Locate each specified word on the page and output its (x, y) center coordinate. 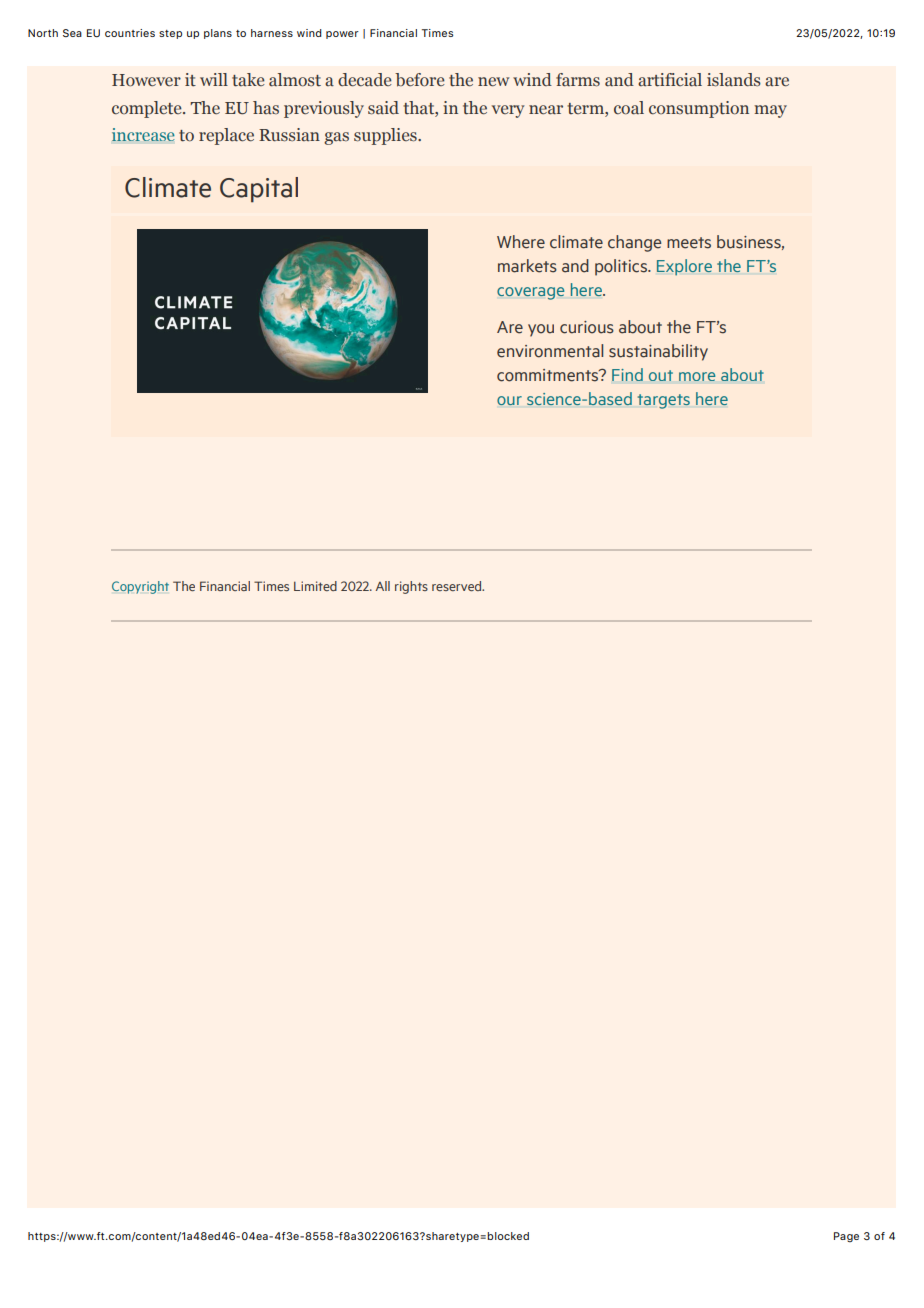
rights (411, 587)
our (509, 400)
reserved (458, 586)
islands (734, 80)
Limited (315, 586)
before (420, 80)
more (697, 376)
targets (664, 401)
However (146, 80)
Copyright (140, 587)
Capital (259, 190)
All (383, 586)
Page (846, 1237)
